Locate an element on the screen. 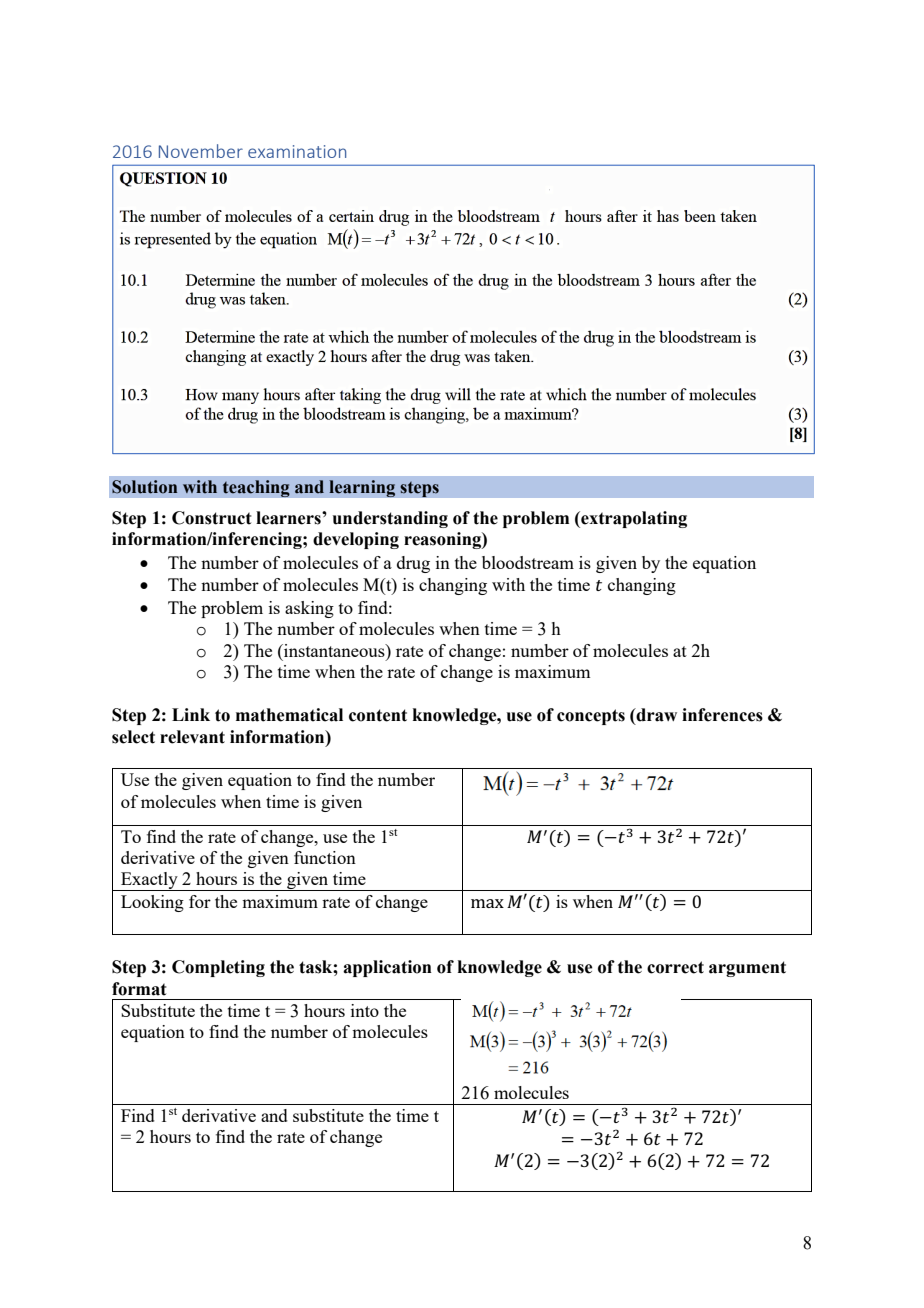  Construct is located at coordinates (212, 518).
